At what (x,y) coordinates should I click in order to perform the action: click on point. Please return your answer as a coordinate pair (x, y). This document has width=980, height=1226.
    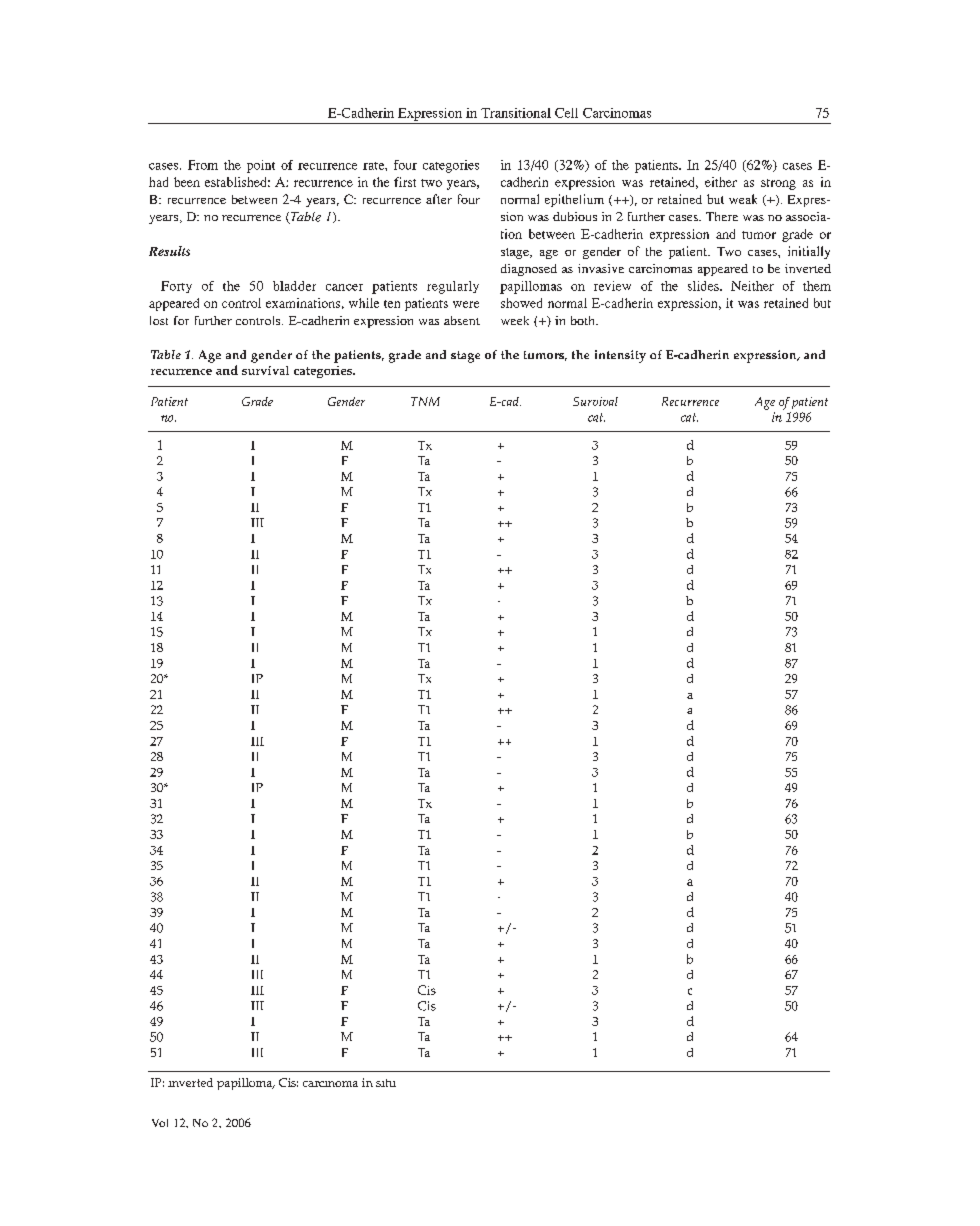
    Looking at the image, I should click on (261, 166).
